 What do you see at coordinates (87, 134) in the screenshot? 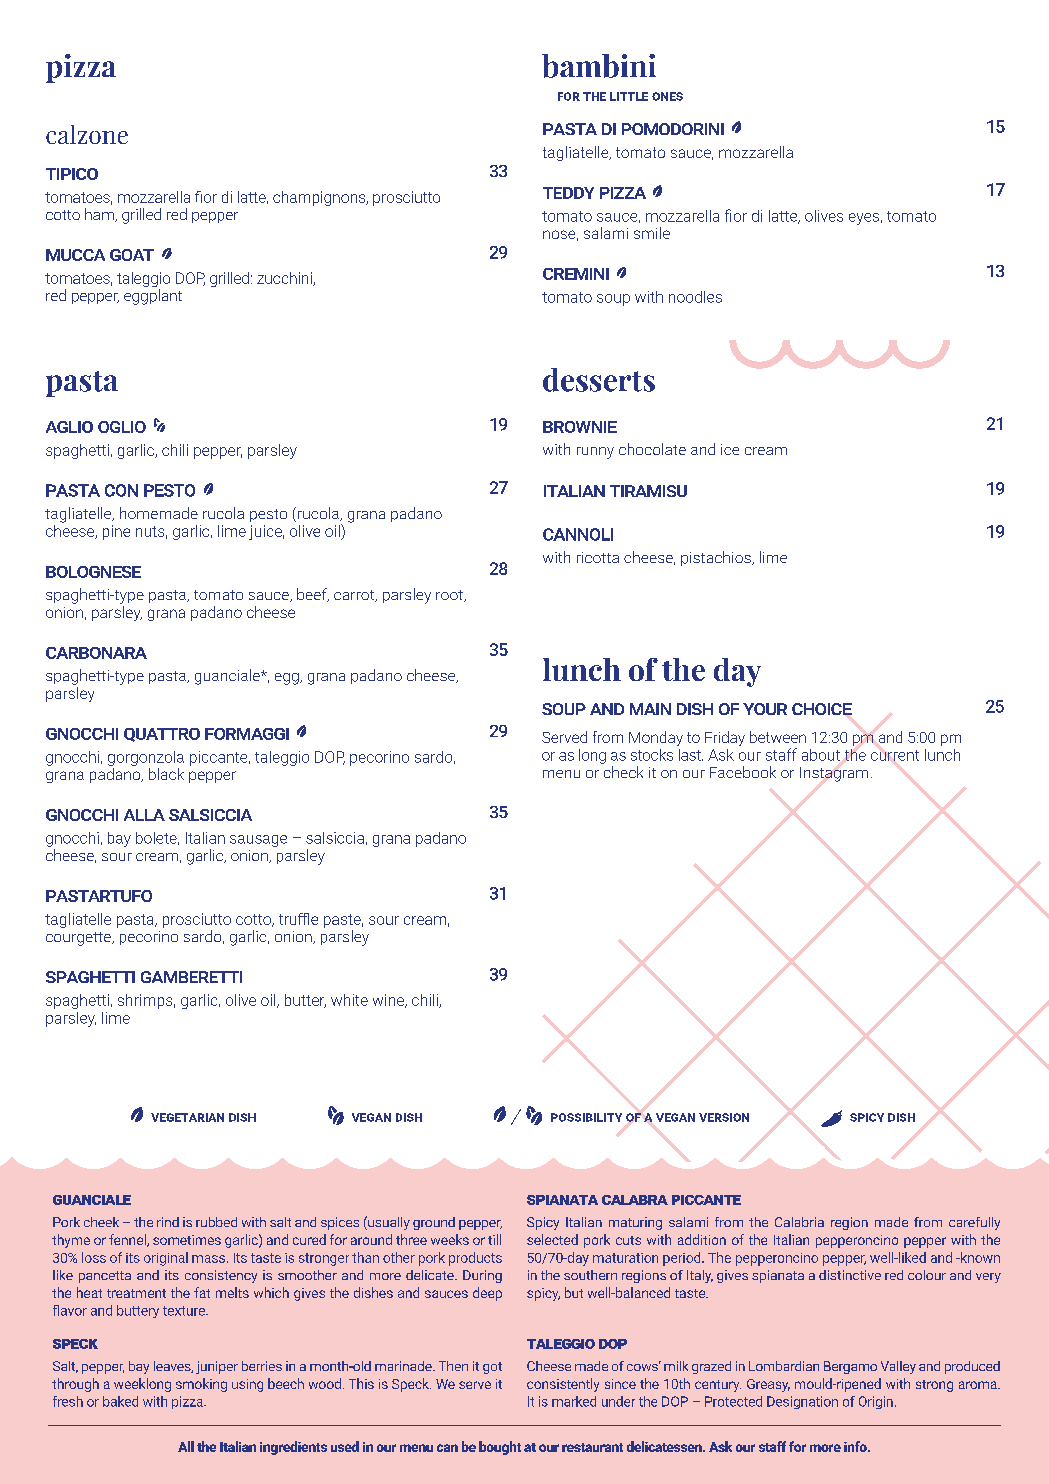
I see `calzone` at bounding box center [87, 134].
